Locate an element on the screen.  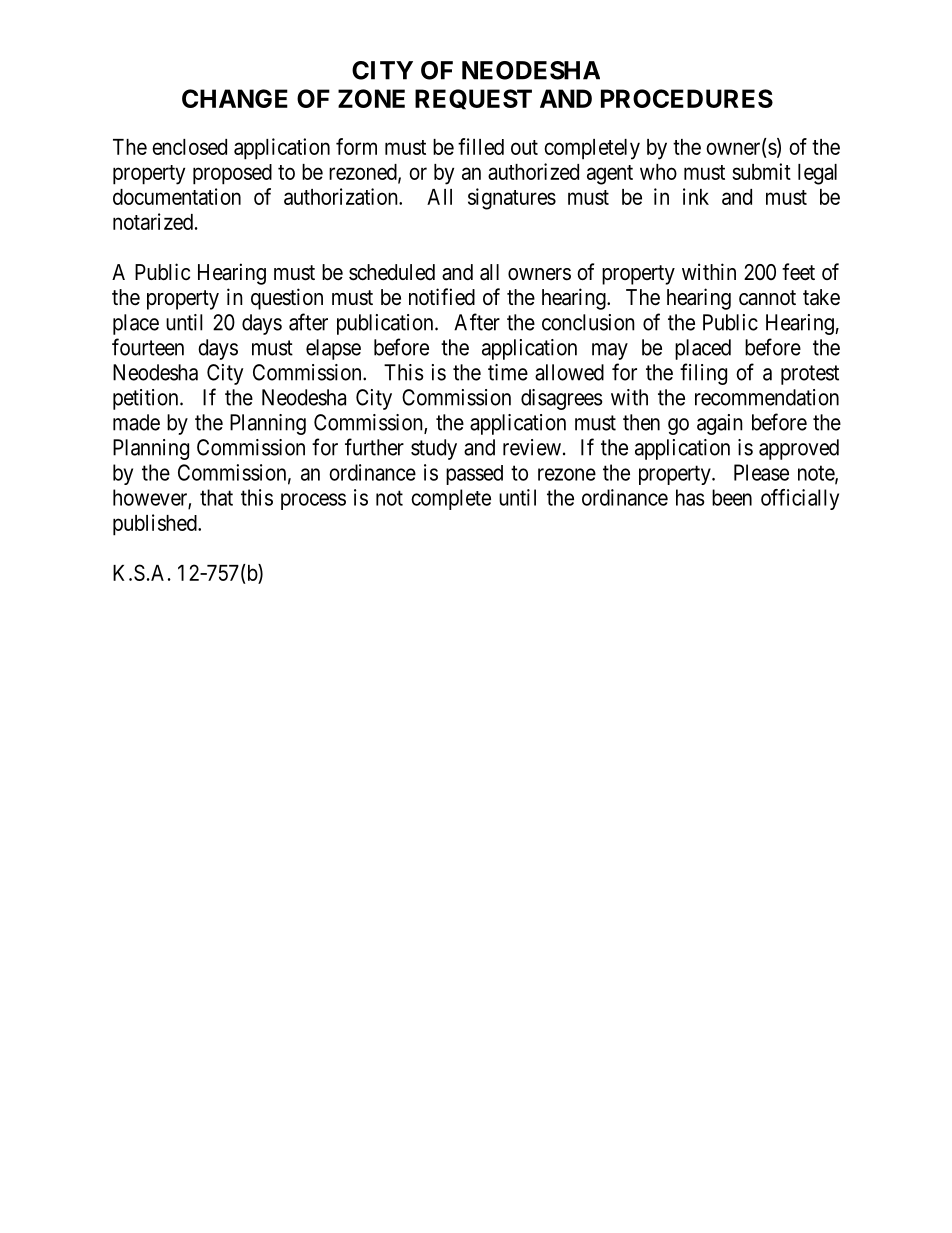
submit is located at coordinates (761, 171).
